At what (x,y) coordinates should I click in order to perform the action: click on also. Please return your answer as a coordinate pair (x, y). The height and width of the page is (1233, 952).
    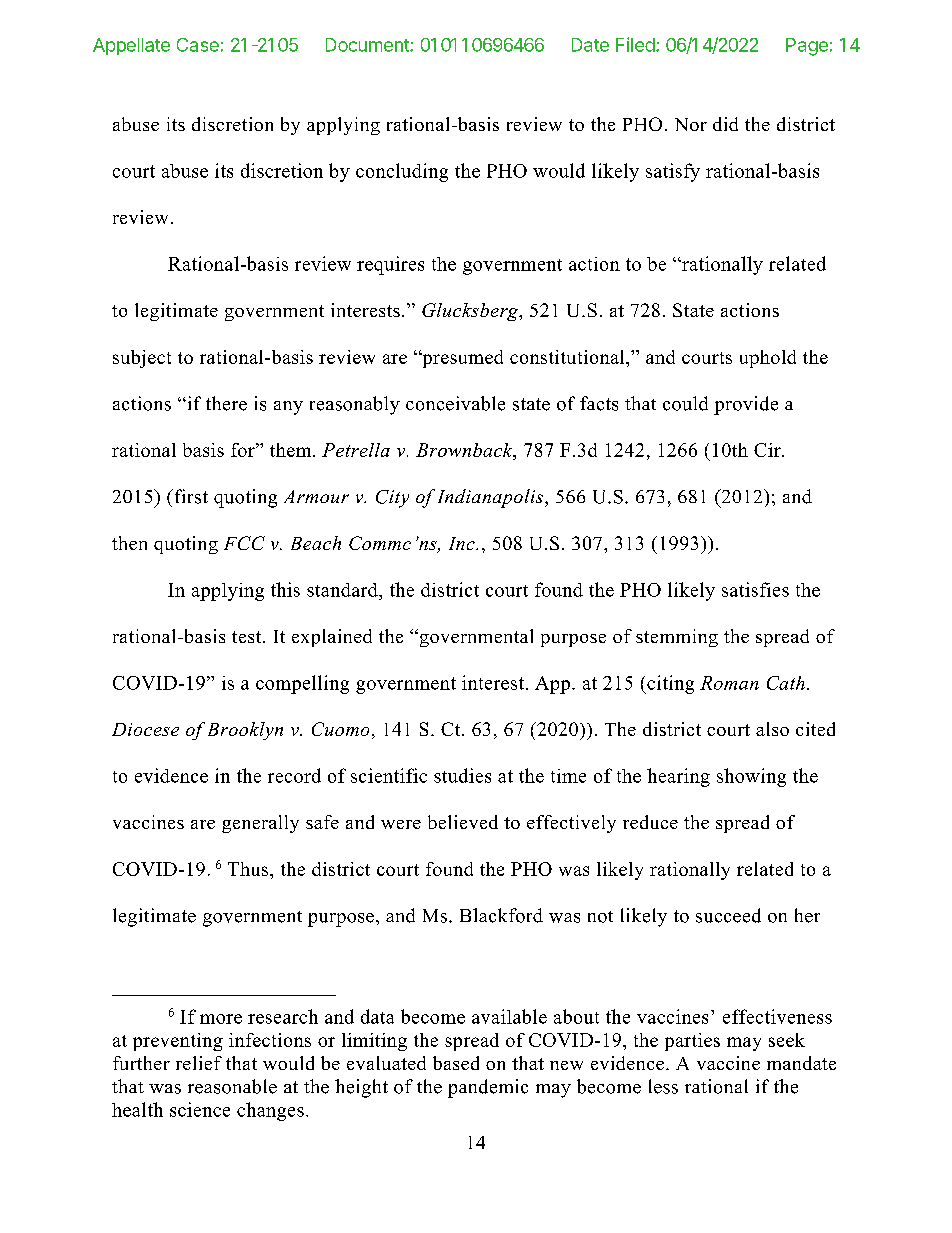
    Looking at the image, I should click on (772, 729).
